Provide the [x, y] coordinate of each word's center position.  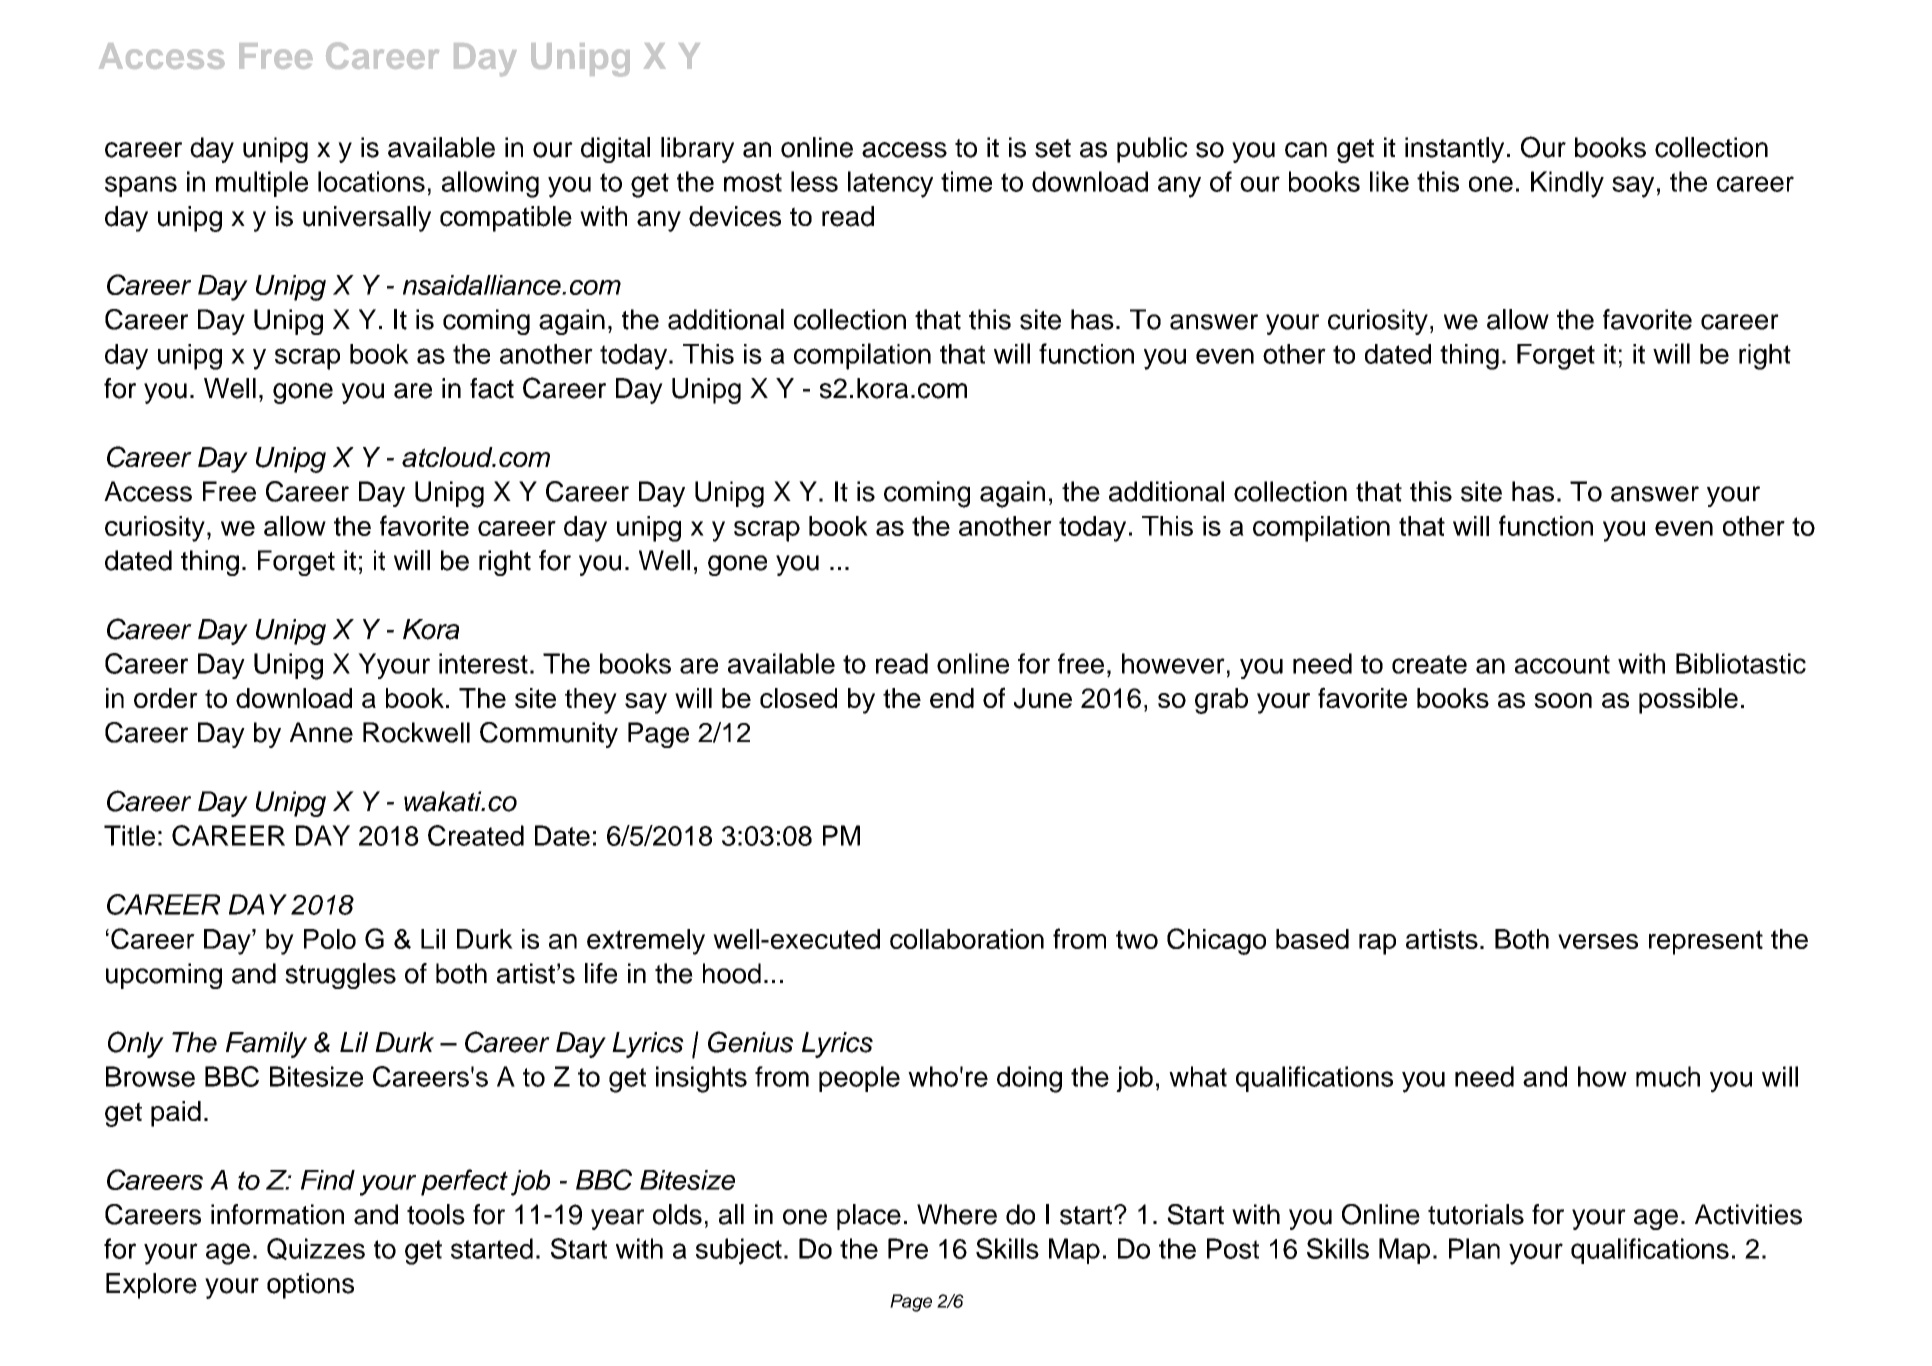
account [1562, 664]
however [1173, 663]
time [966, 181]
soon [1563, 700]
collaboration [967, 939]
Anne [321, 732]
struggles [340, 976]
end [952, 698]
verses [1598, 941]
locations [371, 181]
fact [492, 388]
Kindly [1567, 184]
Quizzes [316, 1249]
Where [957, 1214]
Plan [1474, 1248]
